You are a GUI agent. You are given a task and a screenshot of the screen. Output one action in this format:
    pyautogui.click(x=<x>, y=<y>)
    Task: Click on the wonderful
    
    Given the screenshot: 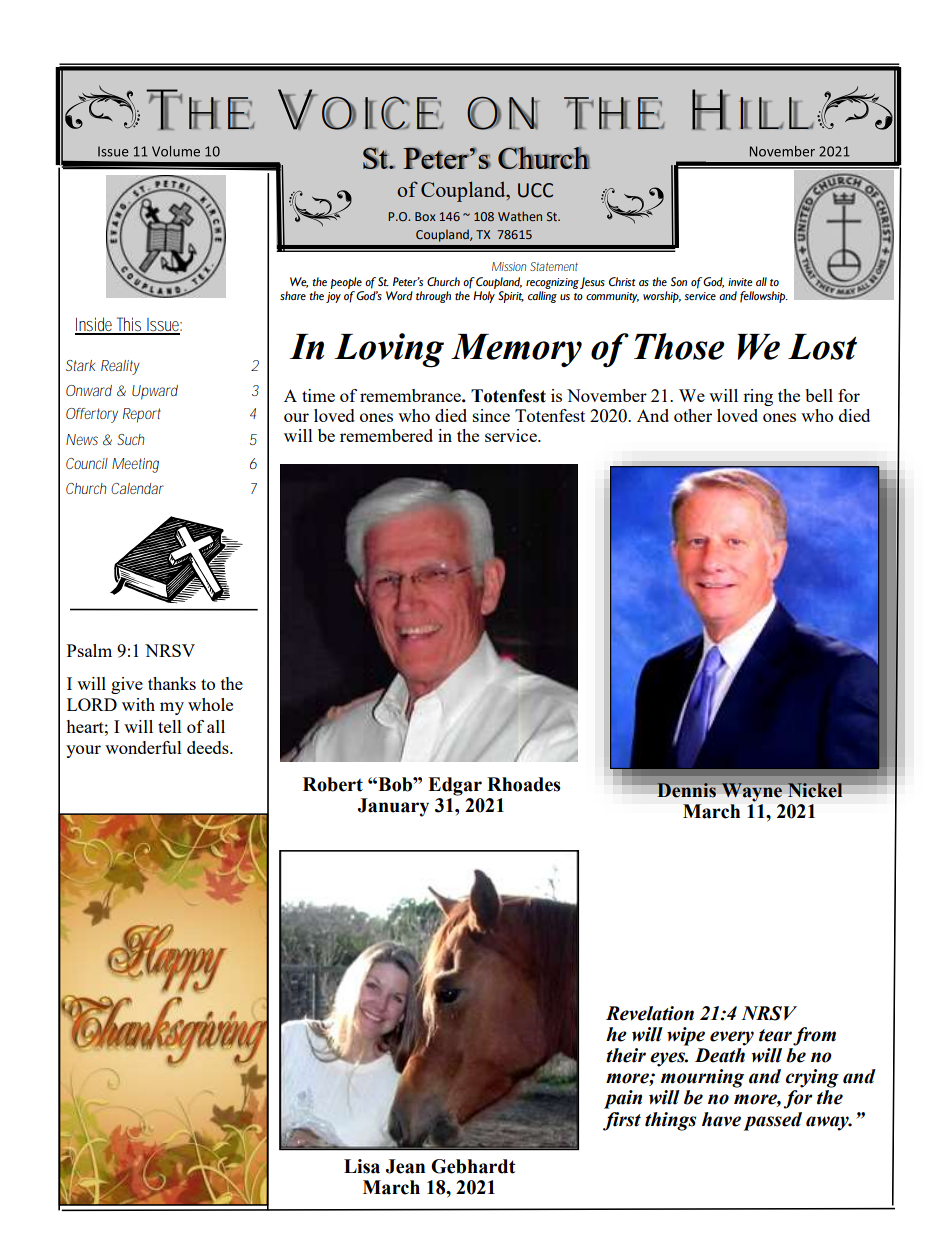 What is the action you would take?
    pyautogui.click(x=143, y=747)
